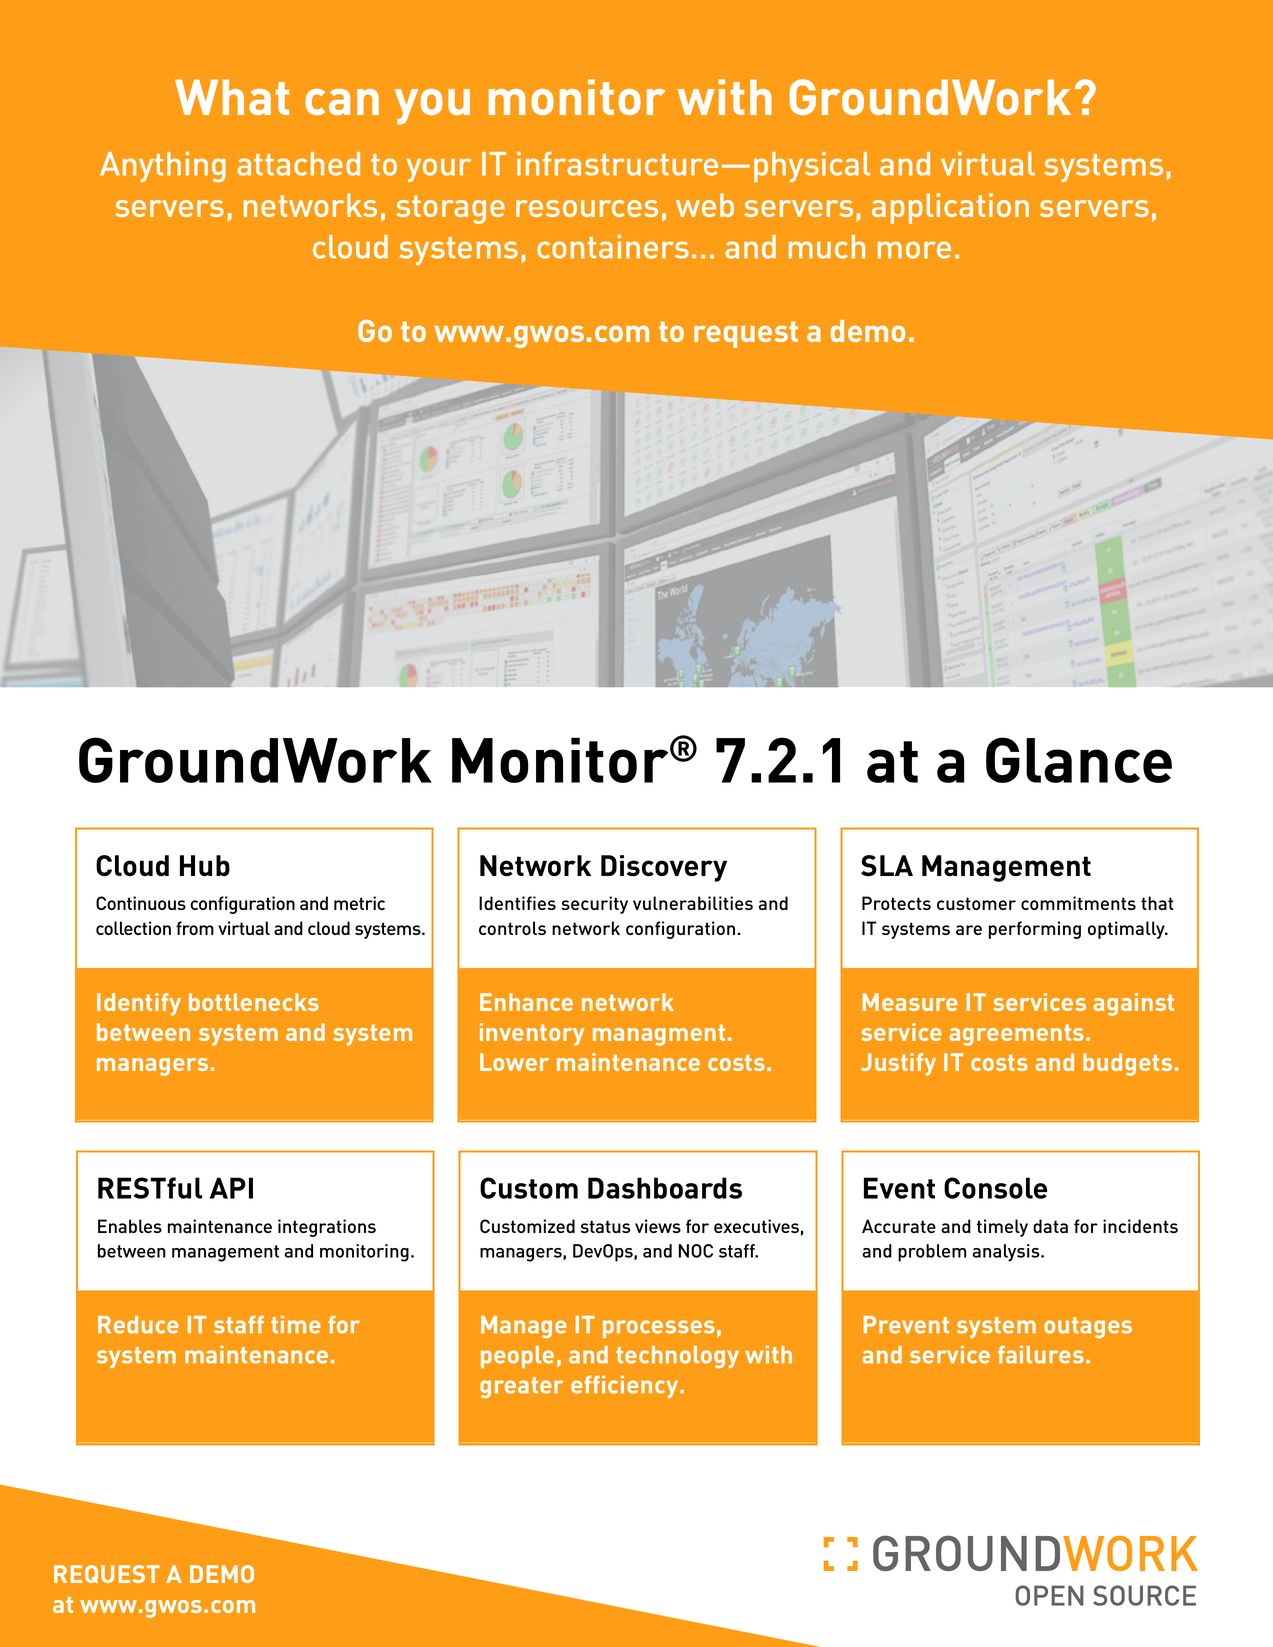 The width and height of the document is (1273, 1647). Describe the element at coordinates (205, 866) in the document. I see `Hub` at that location.
